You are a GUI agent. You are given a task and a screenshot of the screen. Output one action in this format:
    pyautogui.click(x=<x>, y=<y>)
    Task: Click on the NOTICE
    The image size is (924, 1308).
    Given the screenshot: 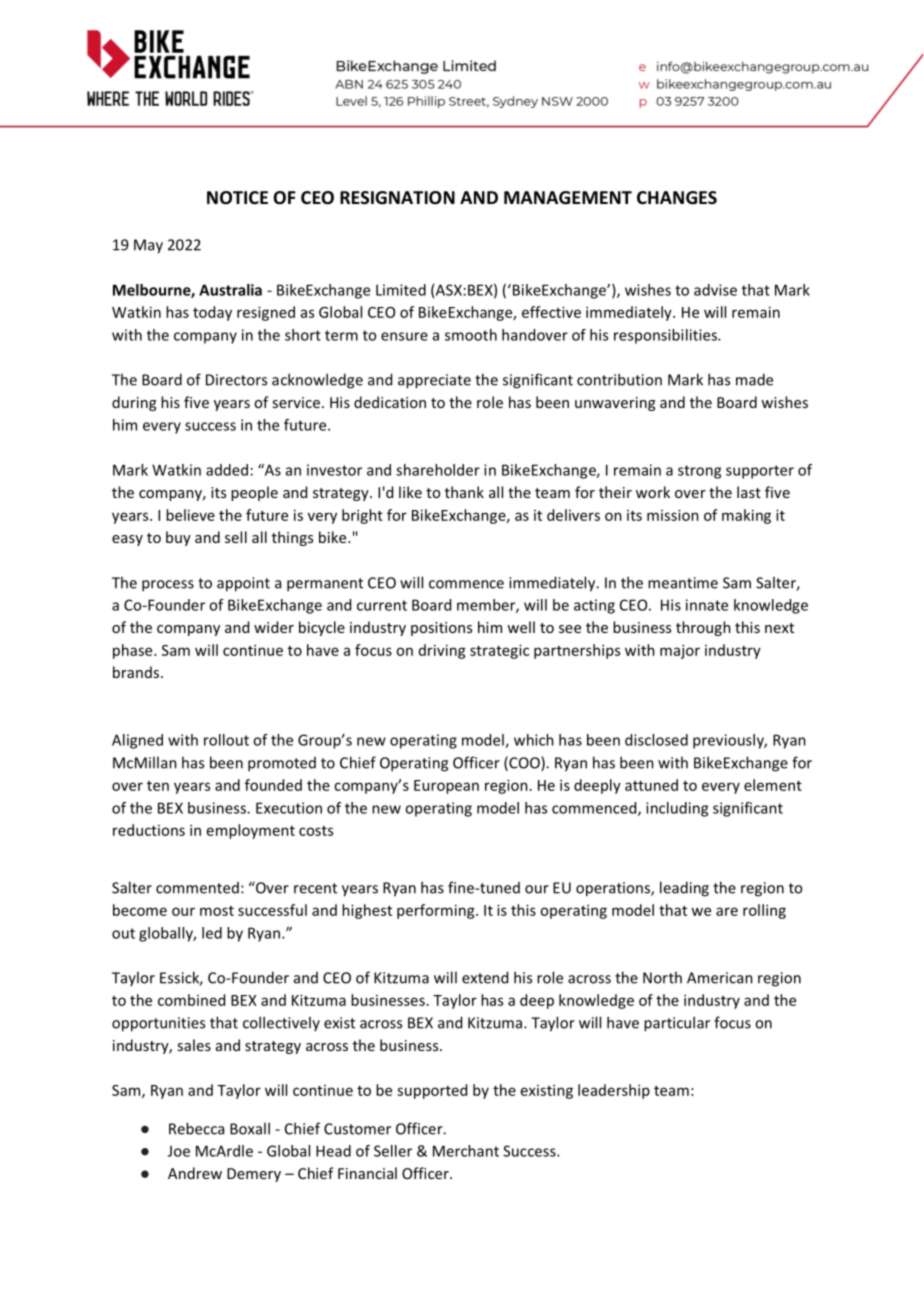 What is the action you would take?
    pyautogui.click(x=237, y=197)
